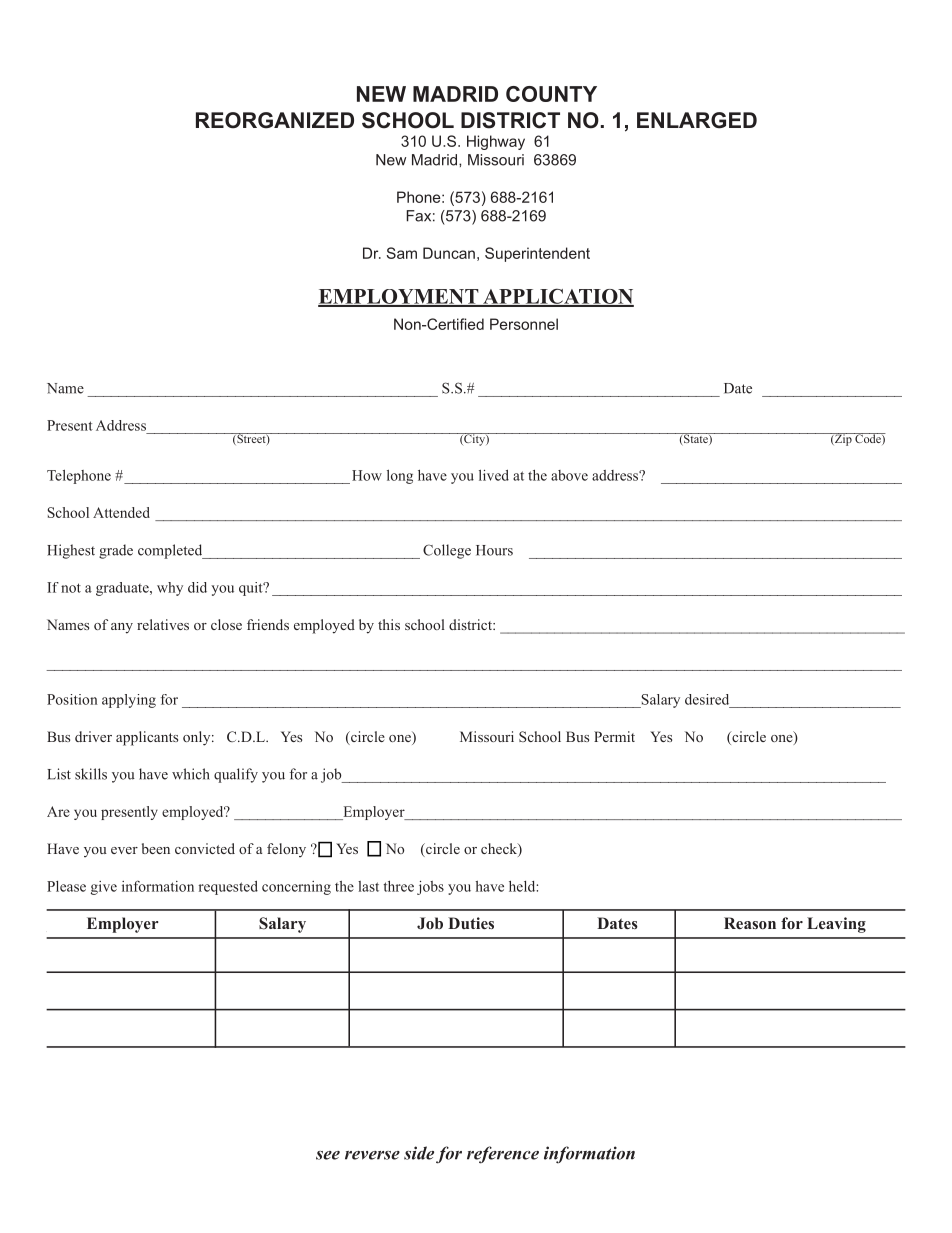 Image resolution: width=952 pixels, height=1233 pixels. I want to click on see, so click(328, 1155).
